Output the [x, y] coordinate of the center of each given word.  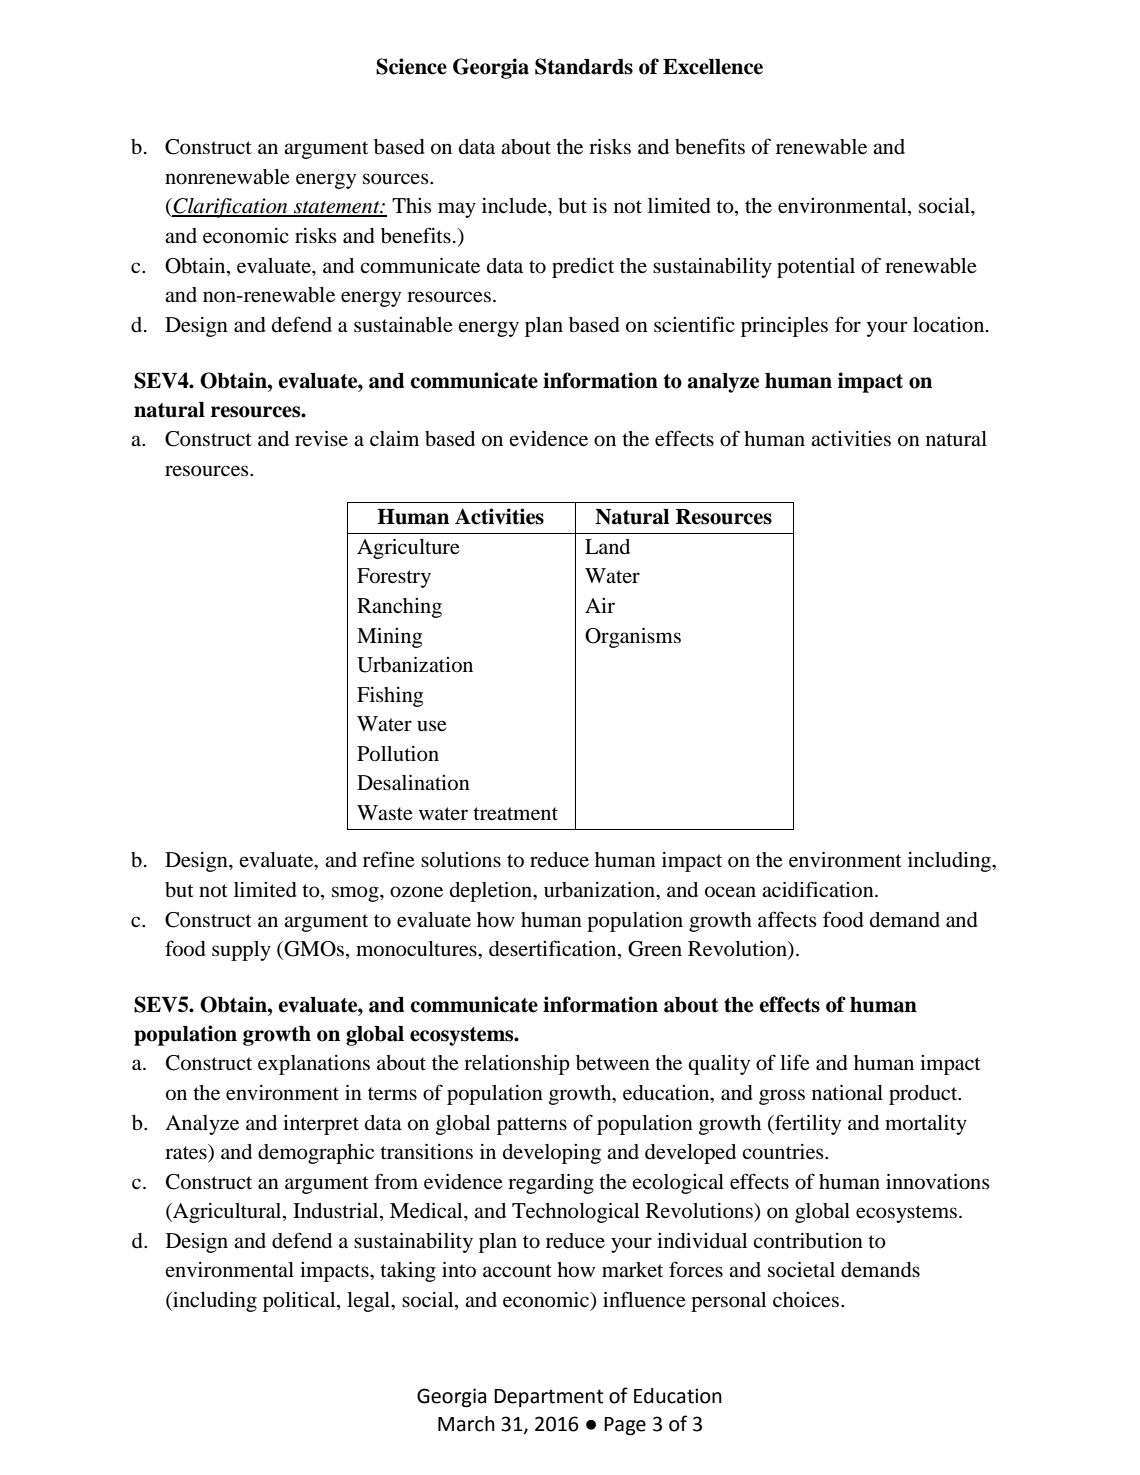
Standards [584, 66]
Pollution [398, 754]
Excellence [713, 67]
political [300, 1301]
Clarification [230, 208]
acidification [819, 889]
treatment [515, 814]
